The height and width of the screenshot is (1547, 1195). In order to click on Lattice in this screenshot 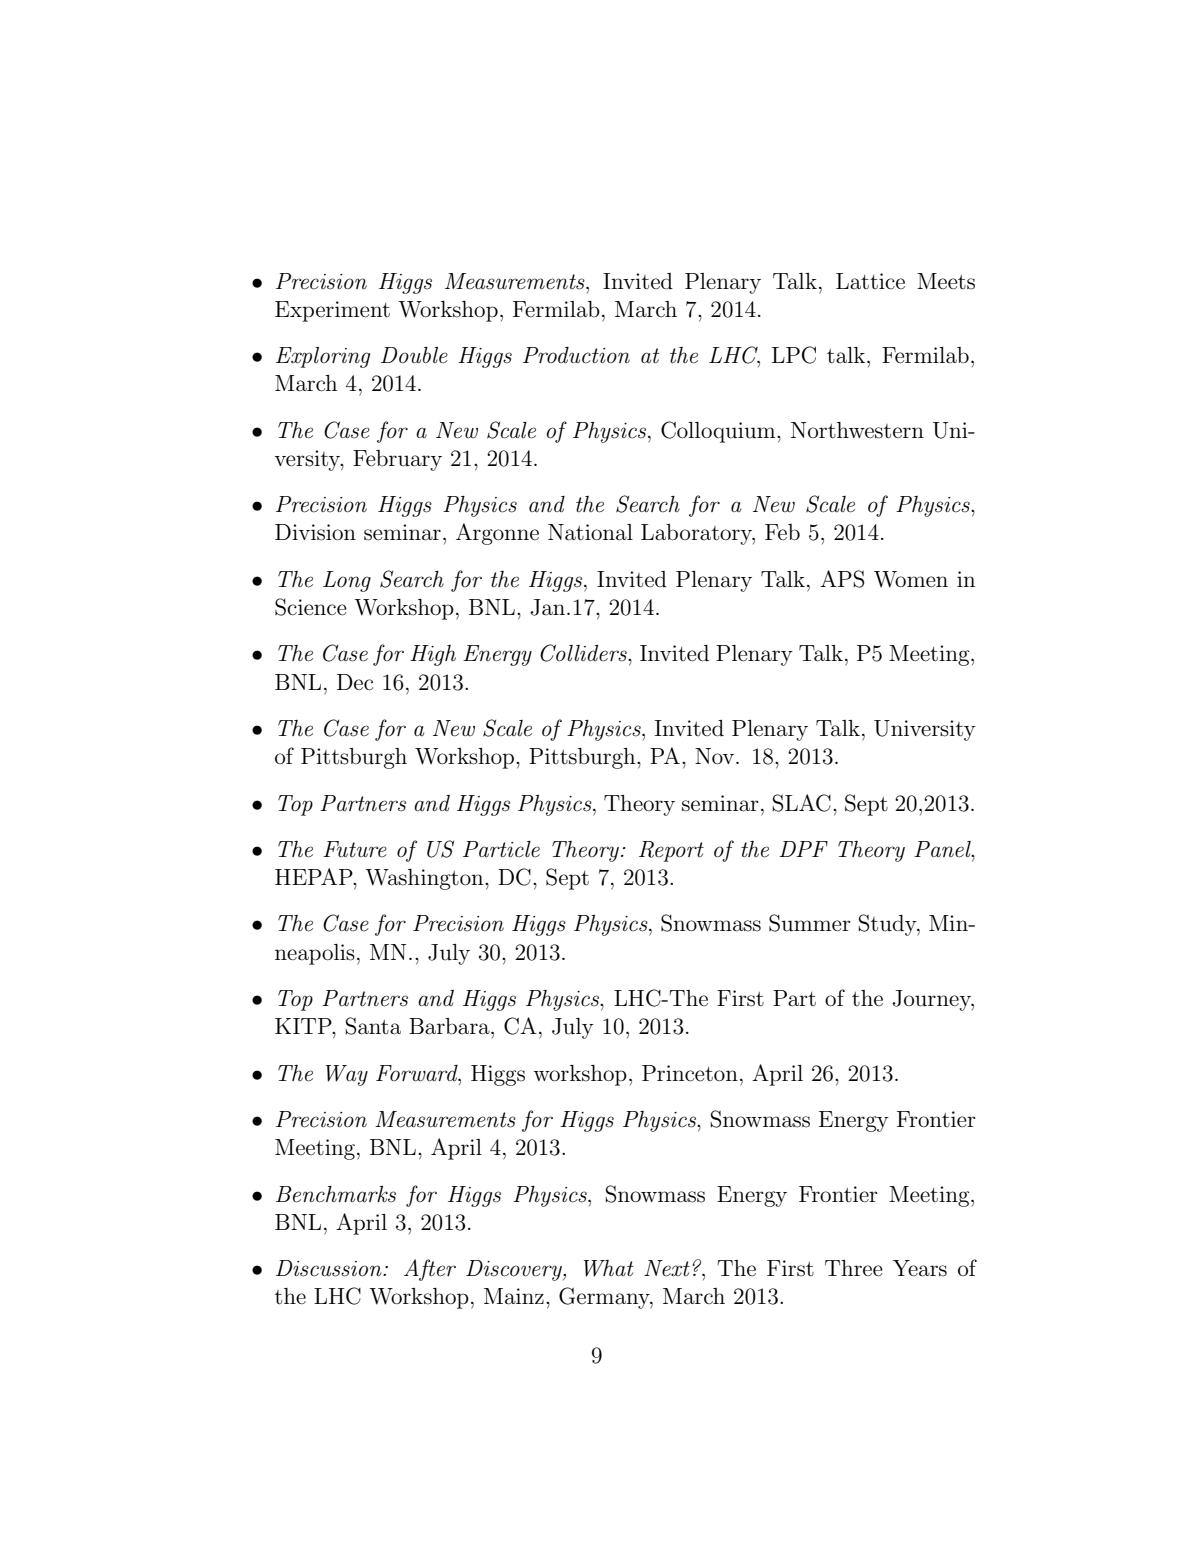, I will do `click(870, 281)`.
